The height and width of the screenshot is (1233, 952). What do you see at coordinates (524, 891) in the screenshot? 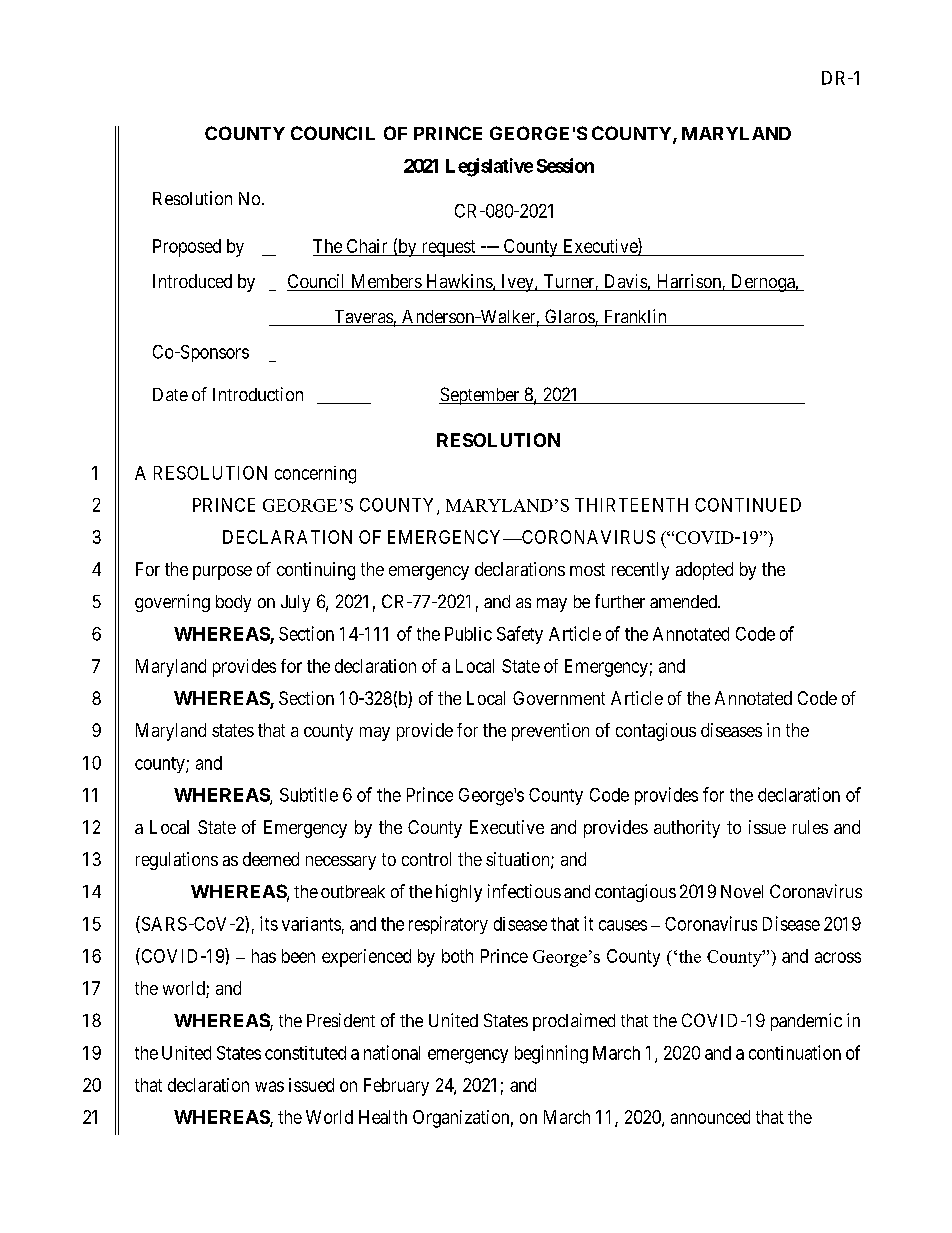
I see `infectious` at bounding box center [524, 891].
